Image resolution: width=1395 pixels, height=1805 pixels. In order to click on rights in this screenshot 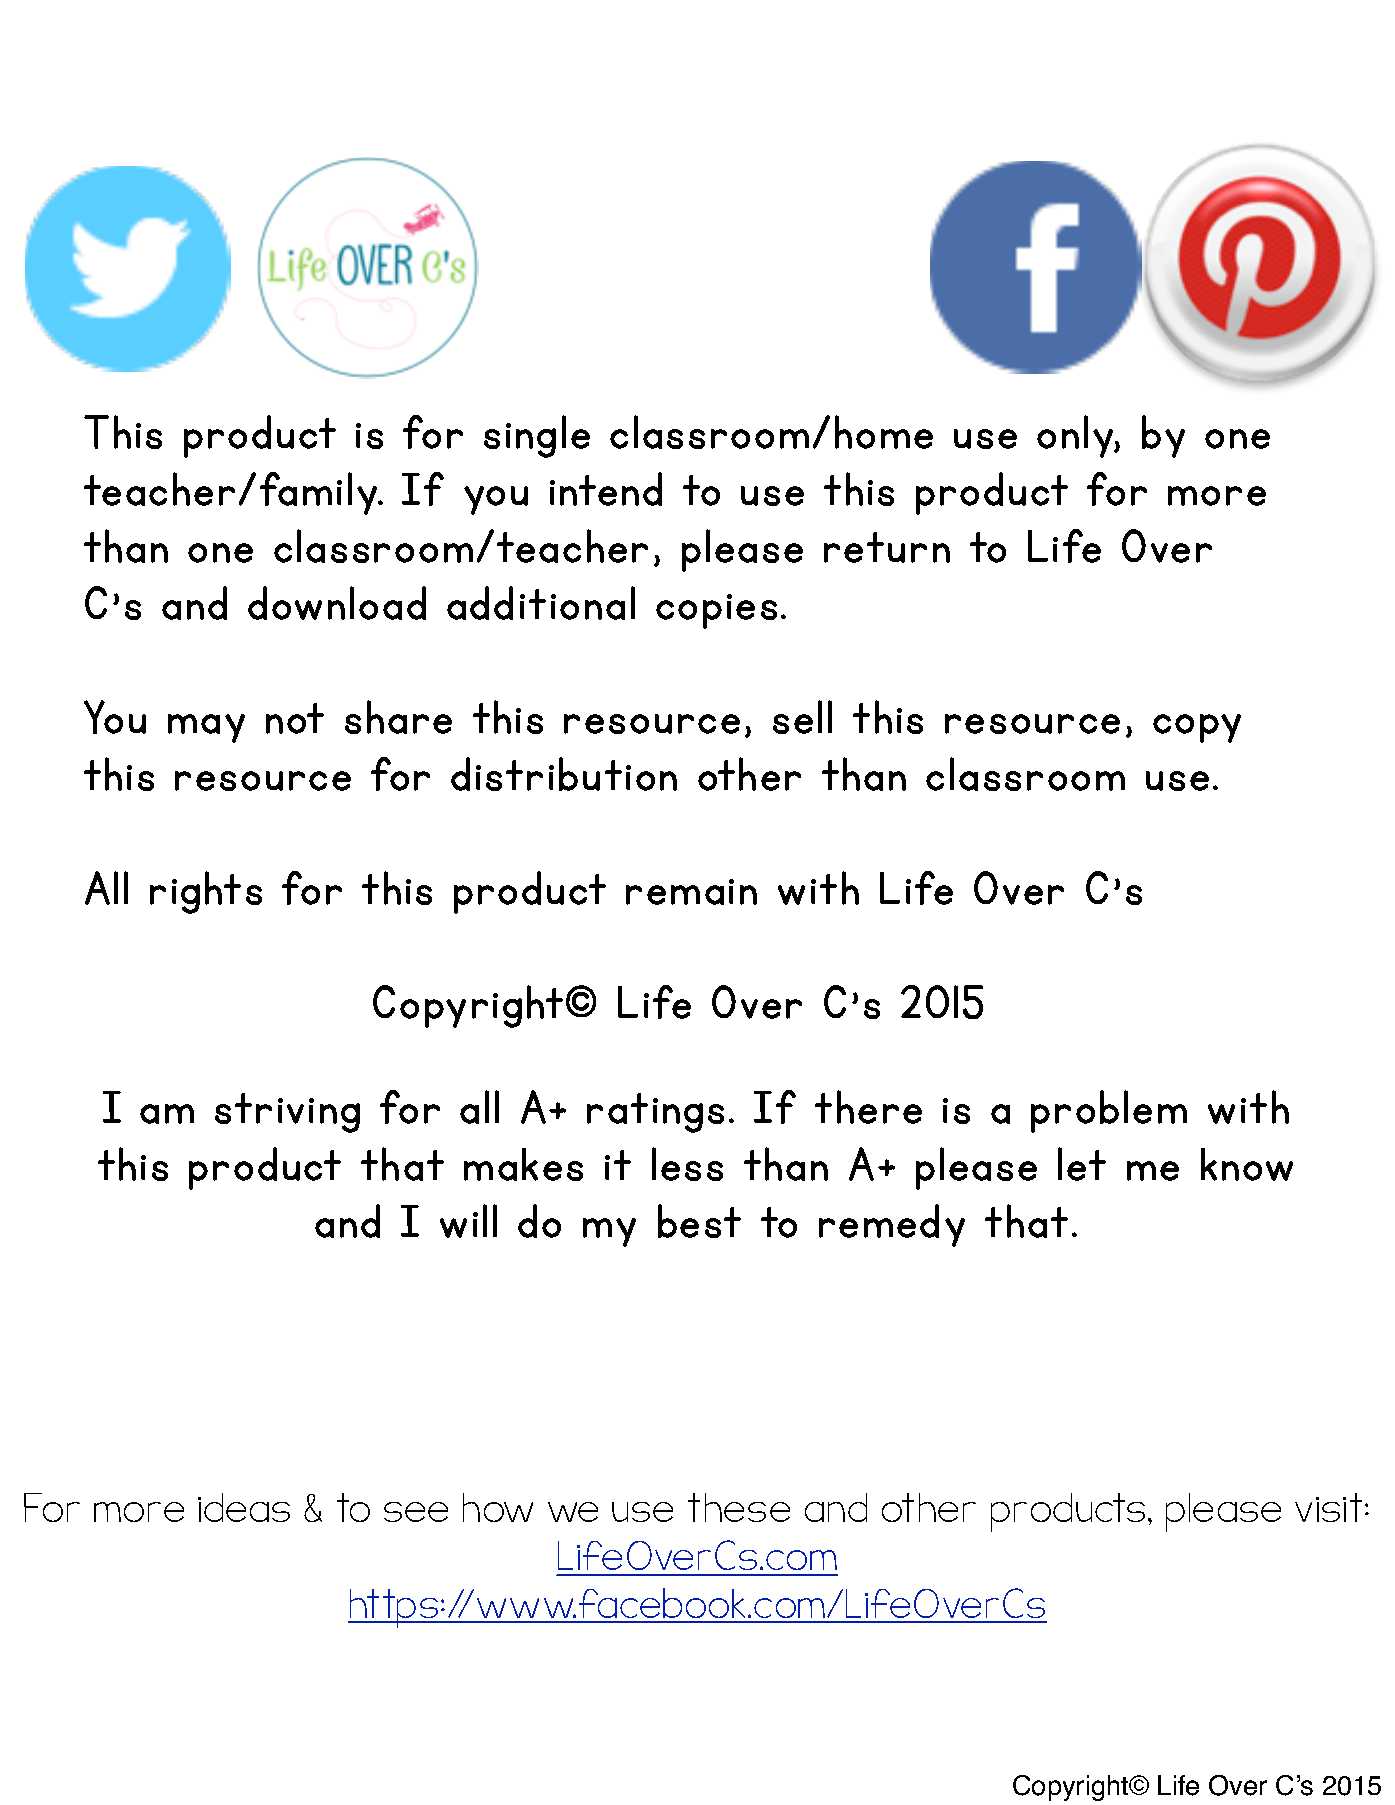, I will do `click(206, 892)`.
